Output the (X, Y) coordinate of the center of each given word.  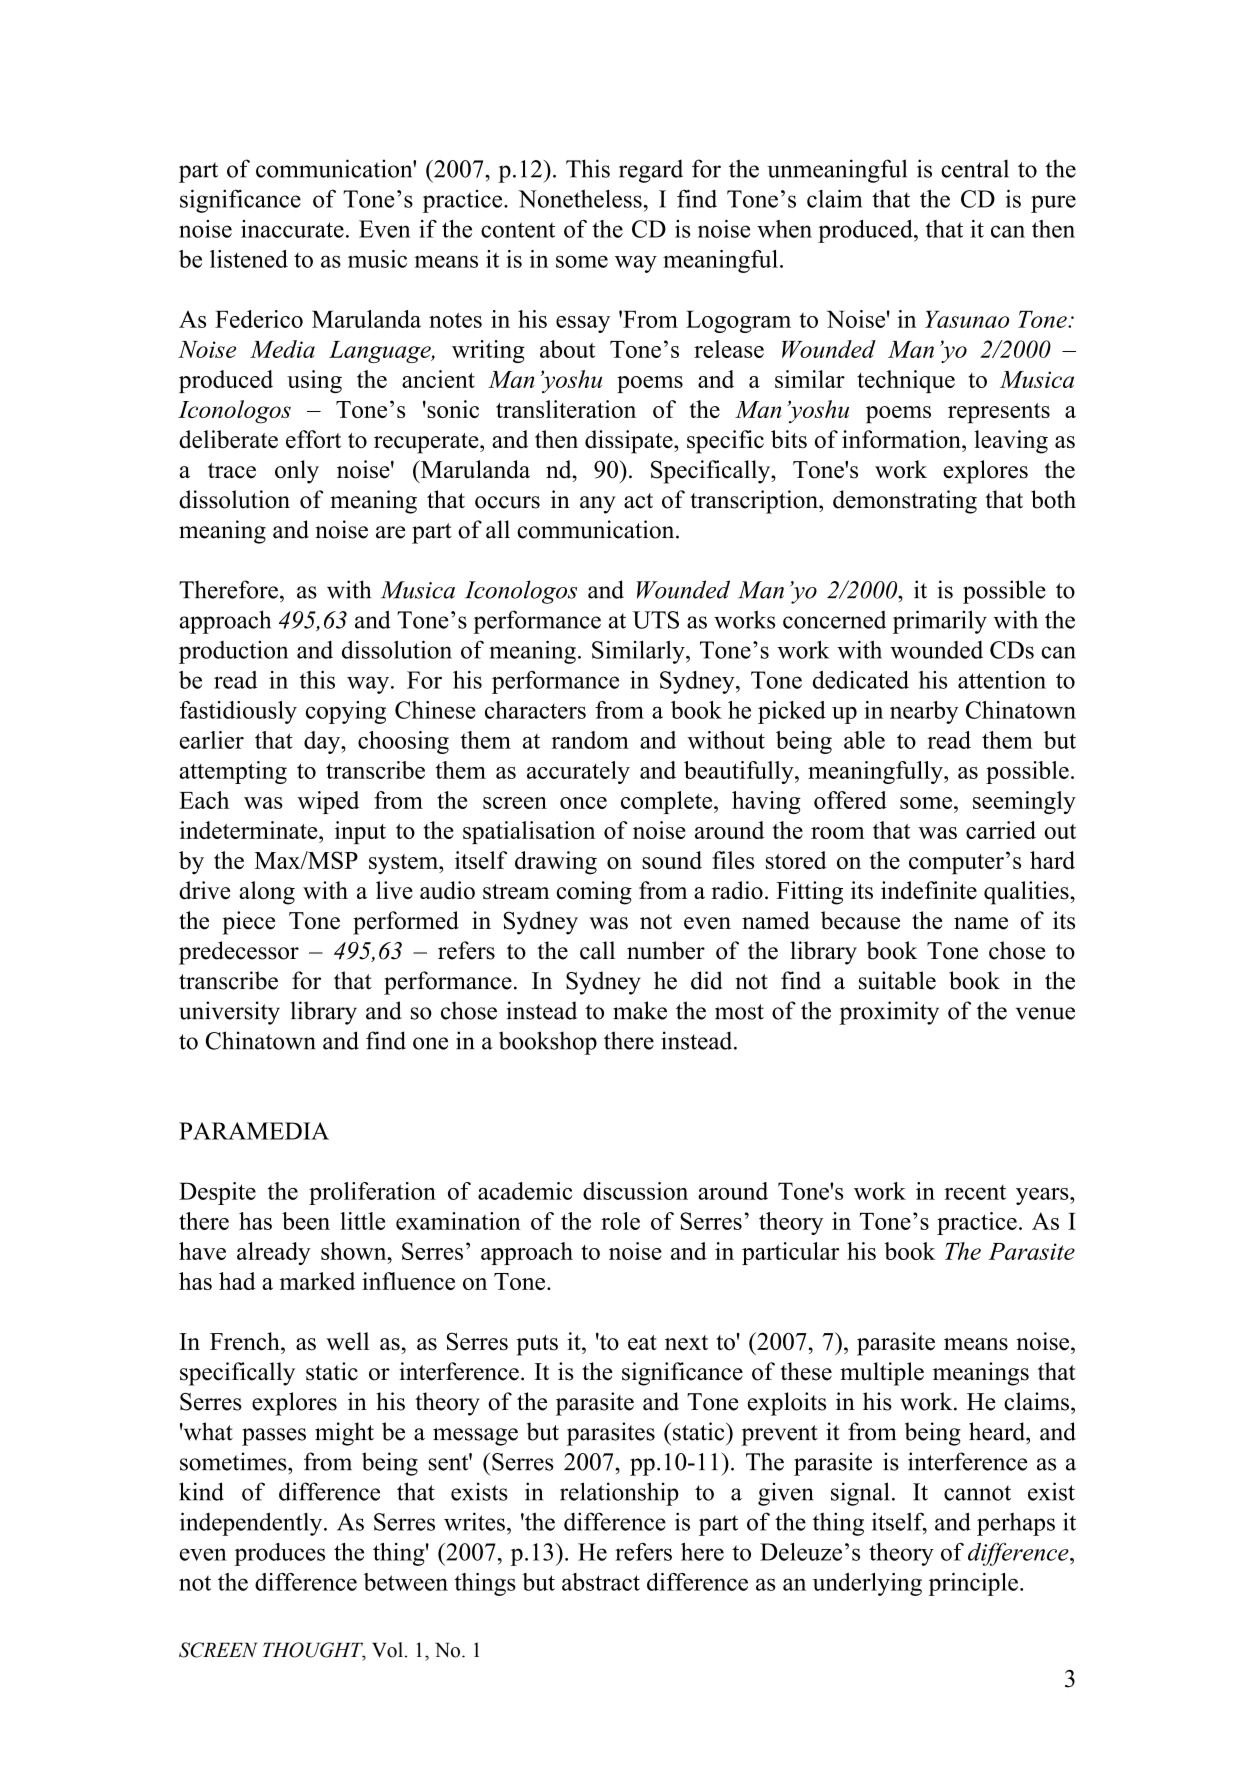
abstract (601, 1582)
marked (317, 1281)
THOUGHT (314, 1651)
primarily (940, 622)
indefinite (929, 890)
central (975, 168)
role (620, 1221)
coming (594, 893)
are (390, 532)
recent (975, 1192)
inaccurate (292, 229)
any (598, 505)
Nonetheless (580, 198)
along (267, 893)
